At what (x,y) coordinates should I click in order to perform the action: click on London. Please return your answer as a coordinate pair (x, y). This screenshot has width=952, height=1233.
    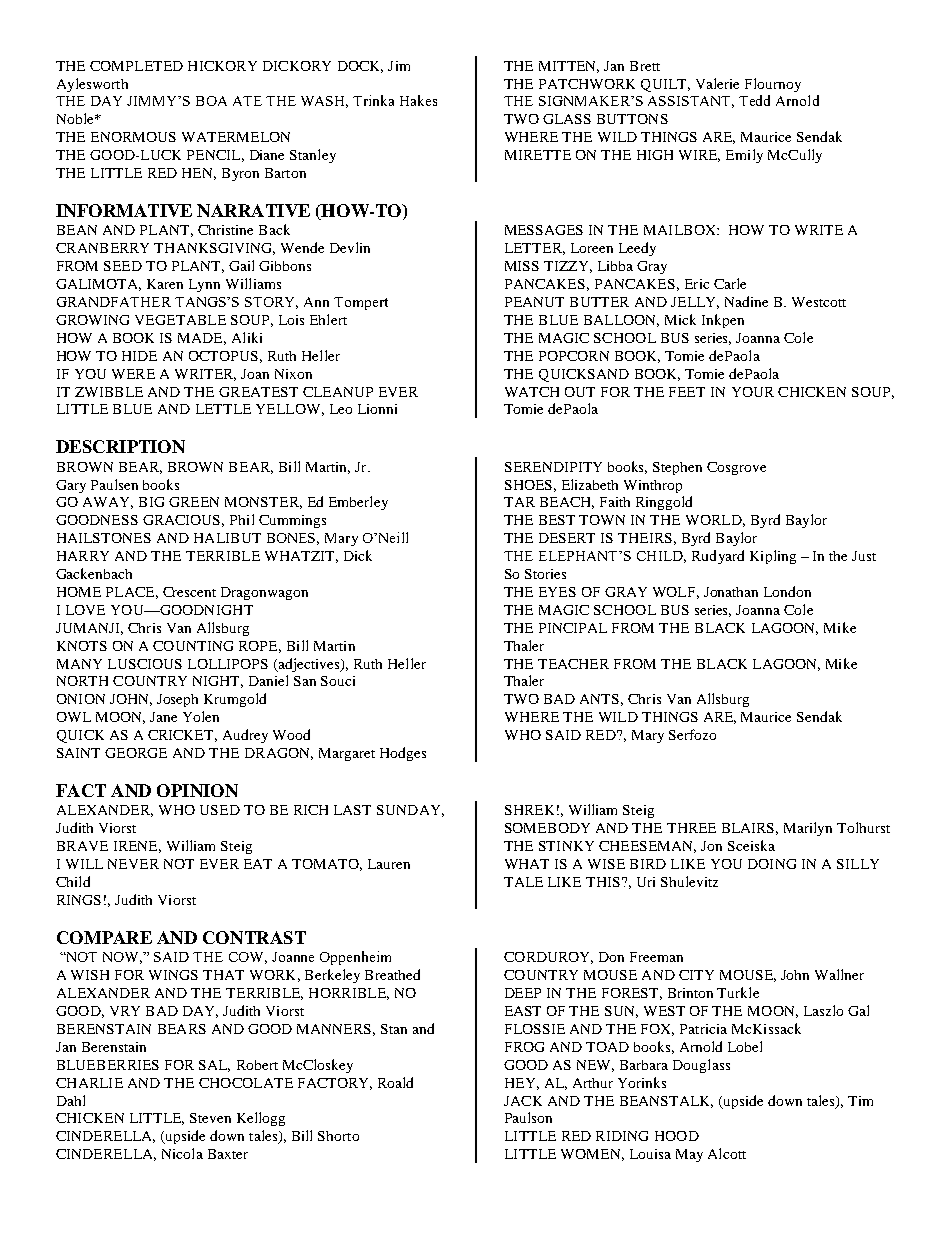
    Looking at the image, I should click on (787, 591).
